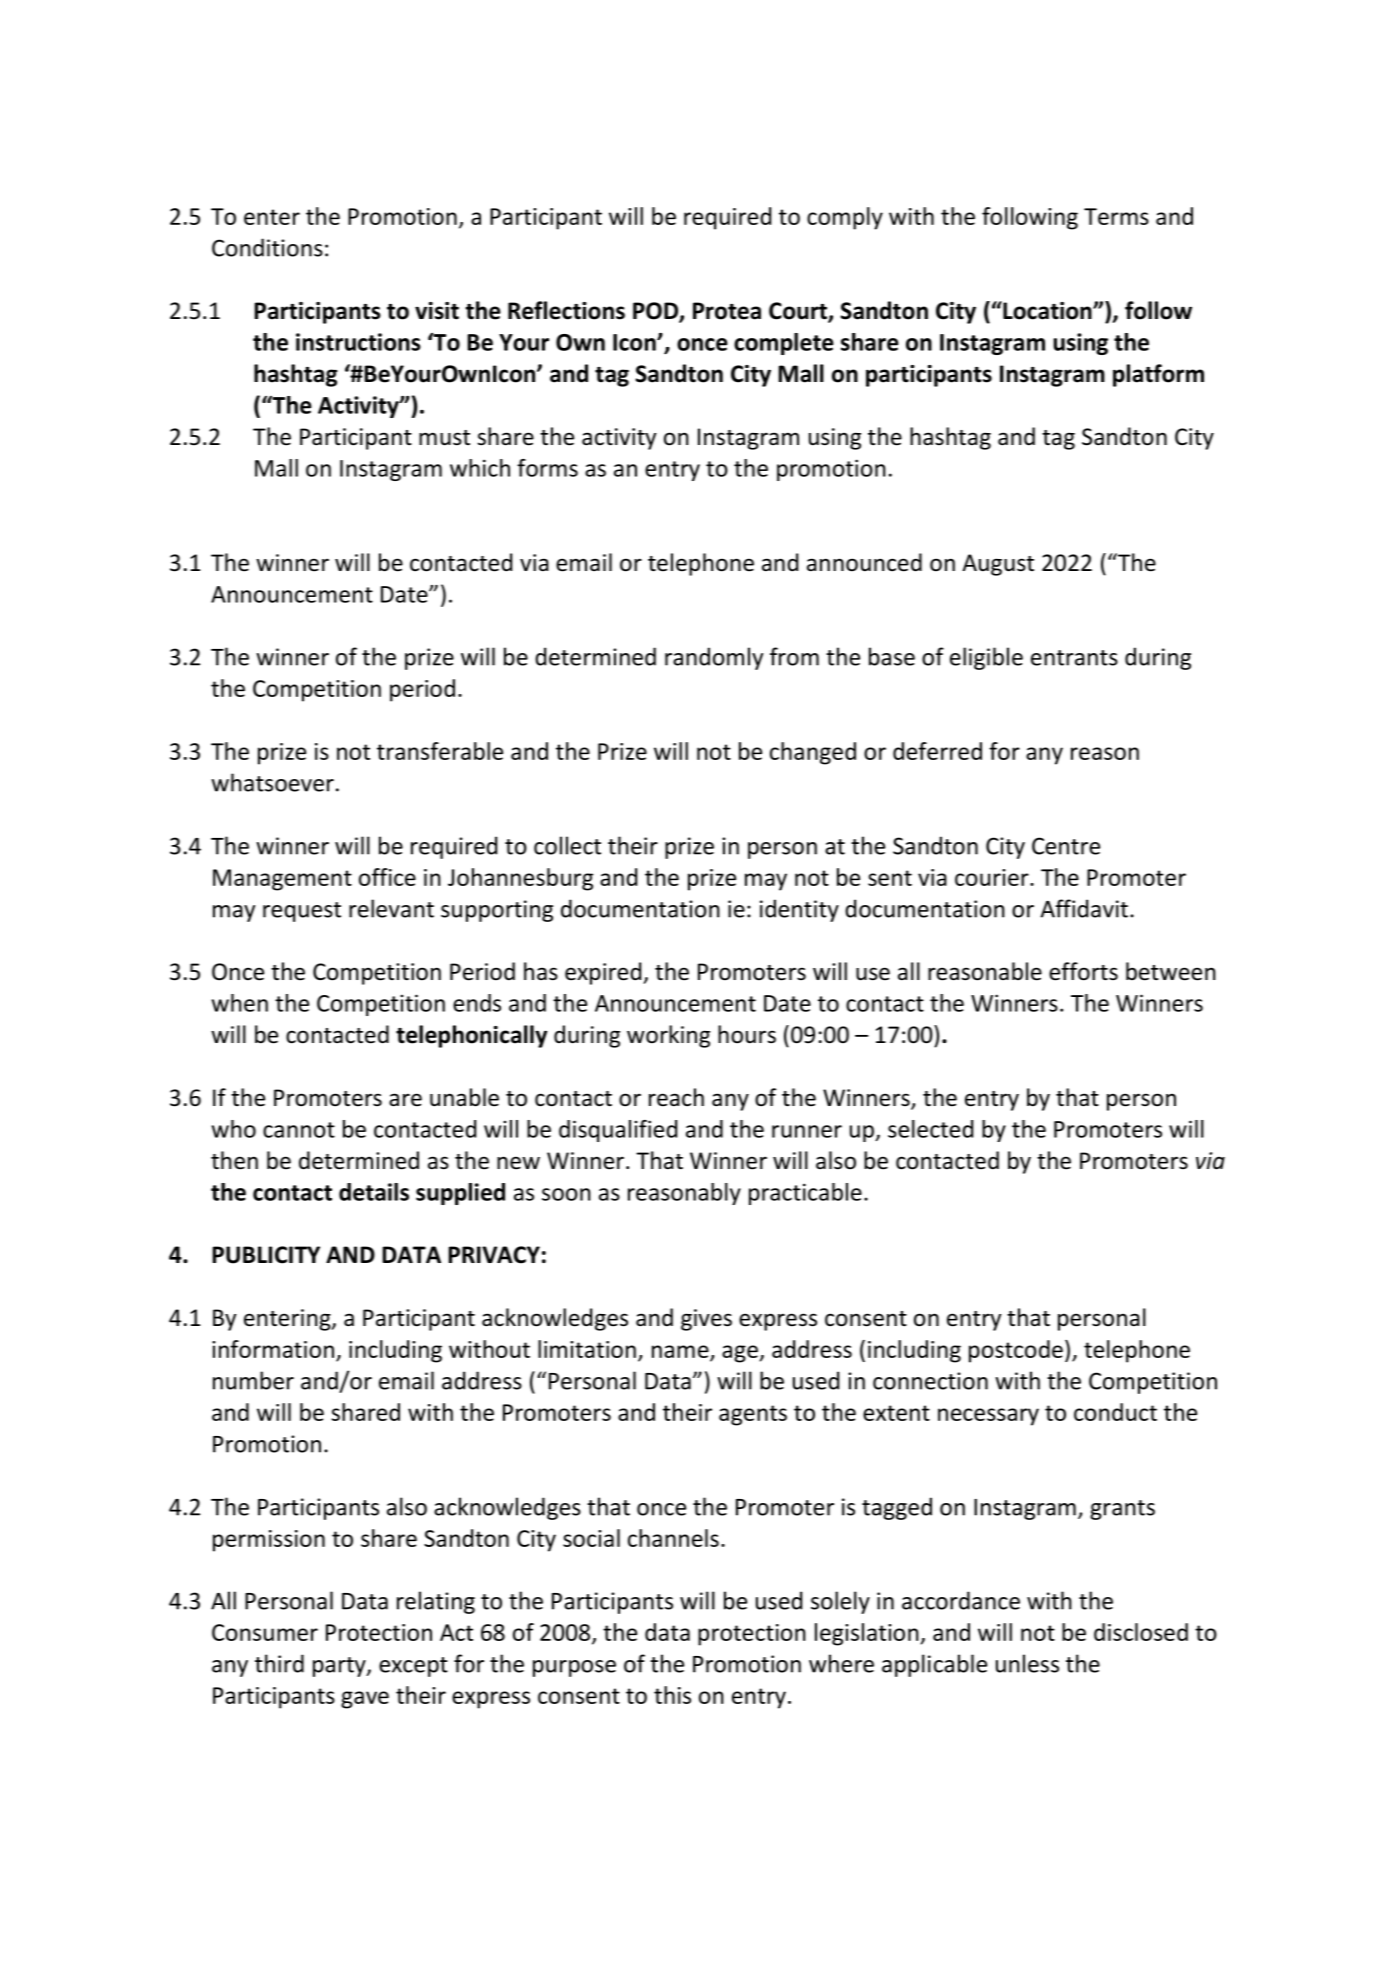 The height and width of the screenshot is (1973, 1395). I want to click on Location, so click(1047, 310).
